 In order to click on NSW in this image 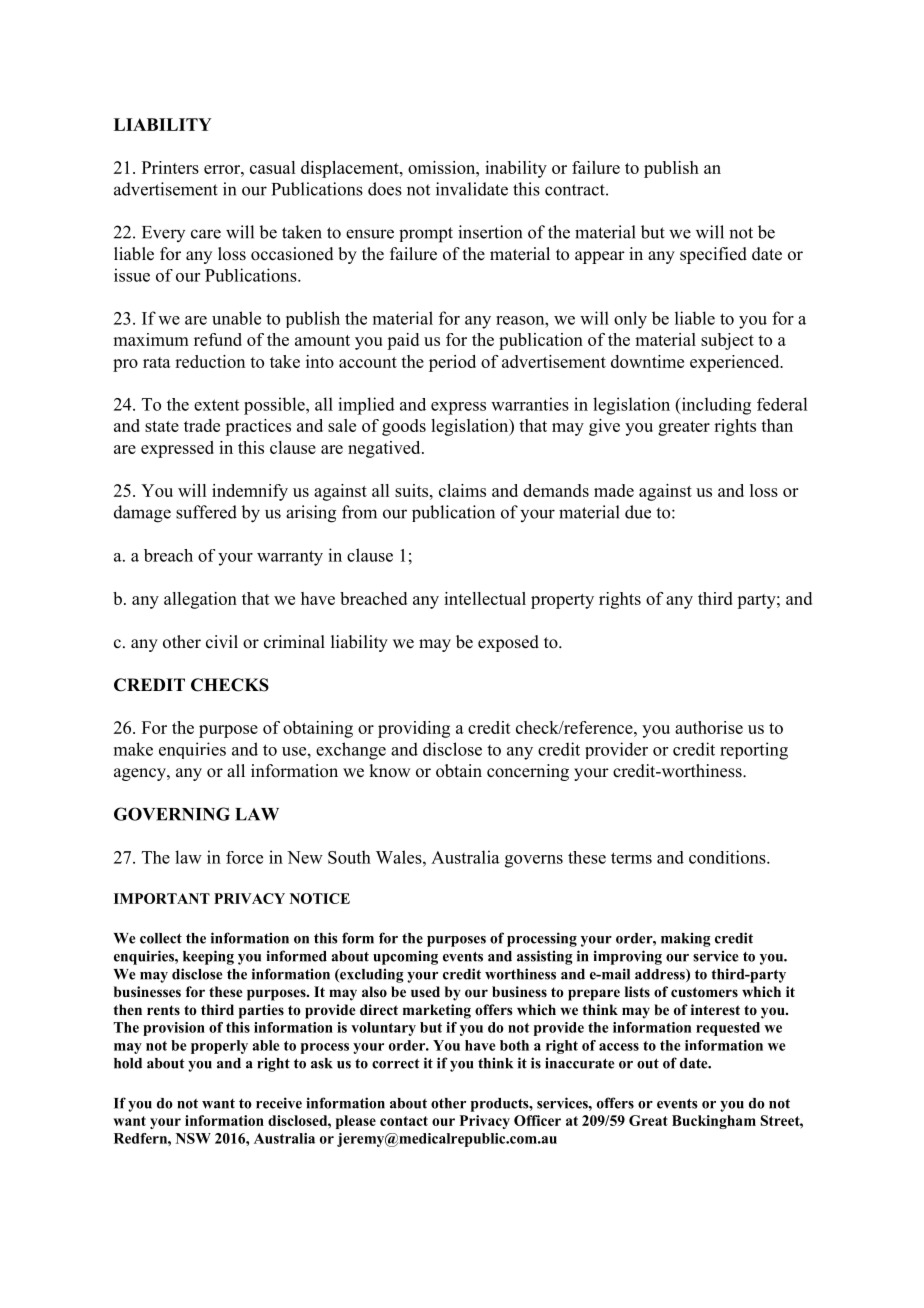, I will do `click(193, 1138)`.
